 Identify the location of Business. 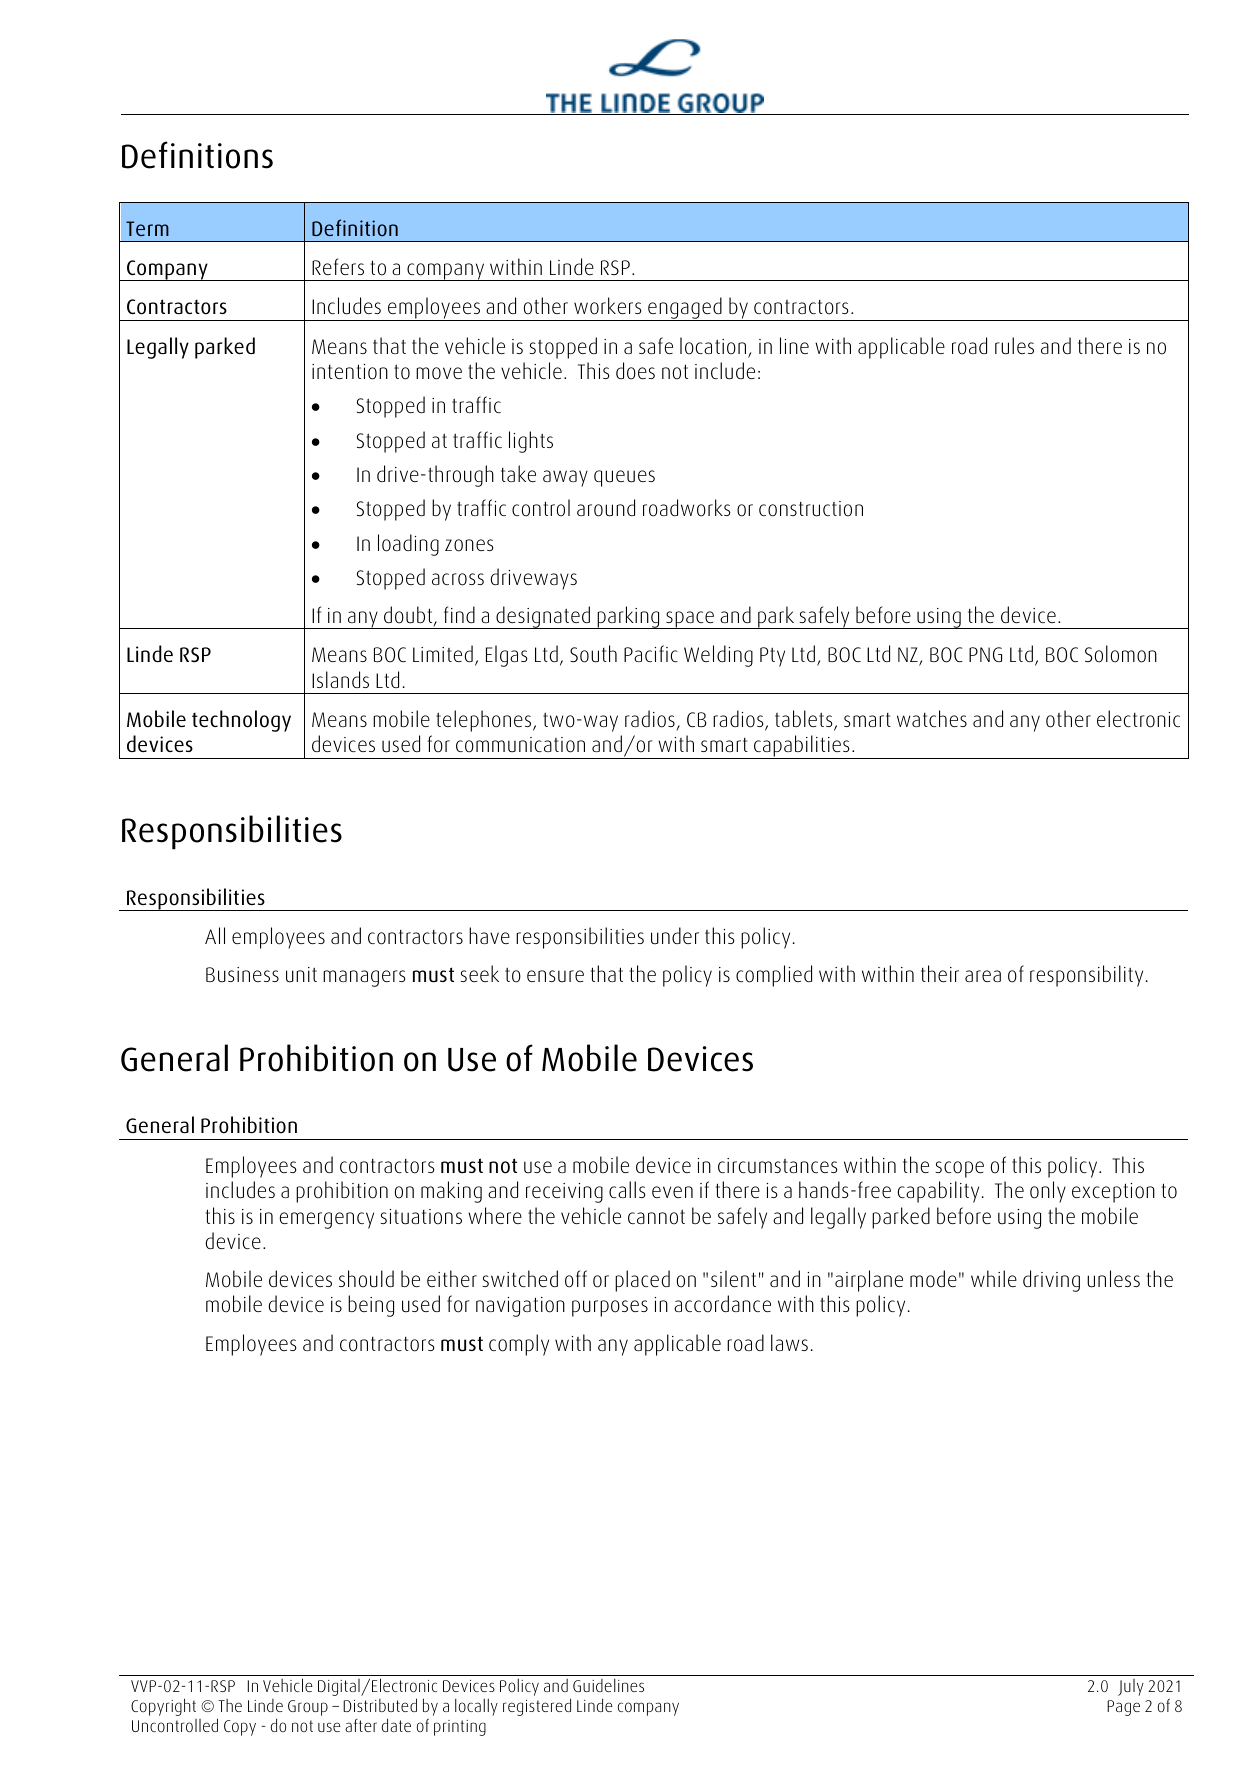
(242, 975).
